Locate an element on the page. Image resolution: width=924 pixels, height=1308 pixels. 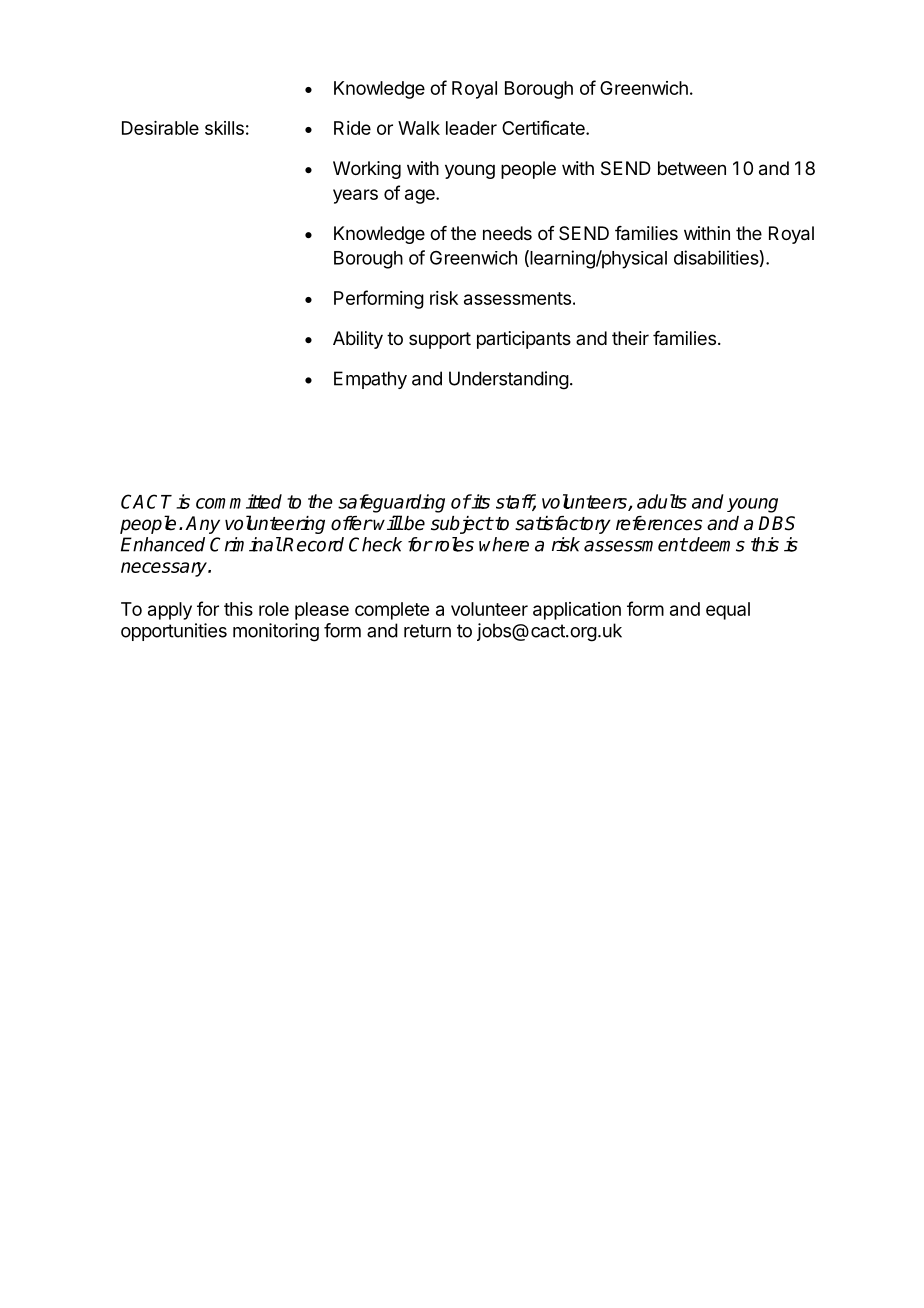
needs is located at coordinates (507, 233).
